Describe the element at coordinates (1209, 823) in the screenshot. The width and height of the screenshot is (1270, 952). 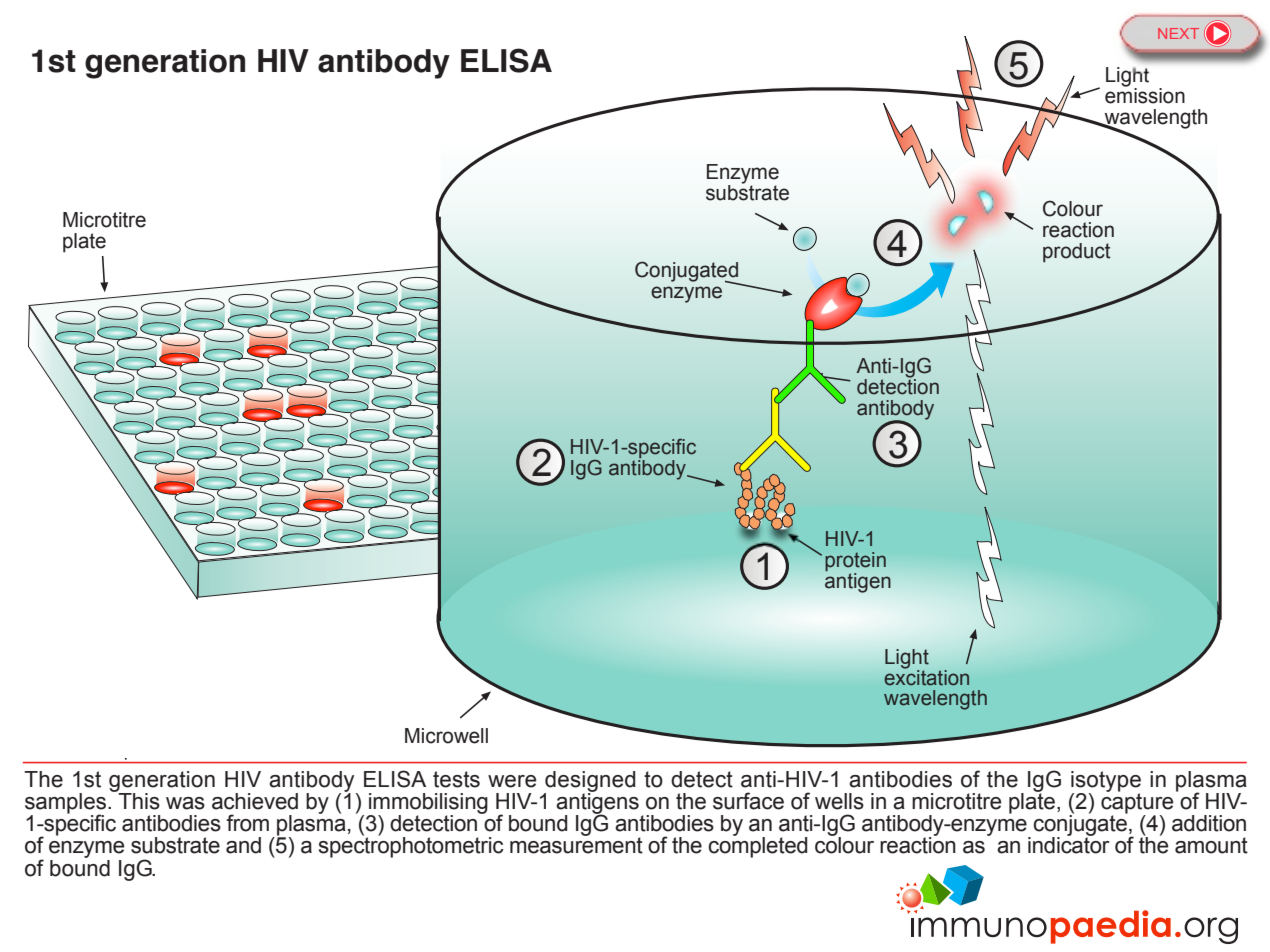
I see `addition` at that location.
